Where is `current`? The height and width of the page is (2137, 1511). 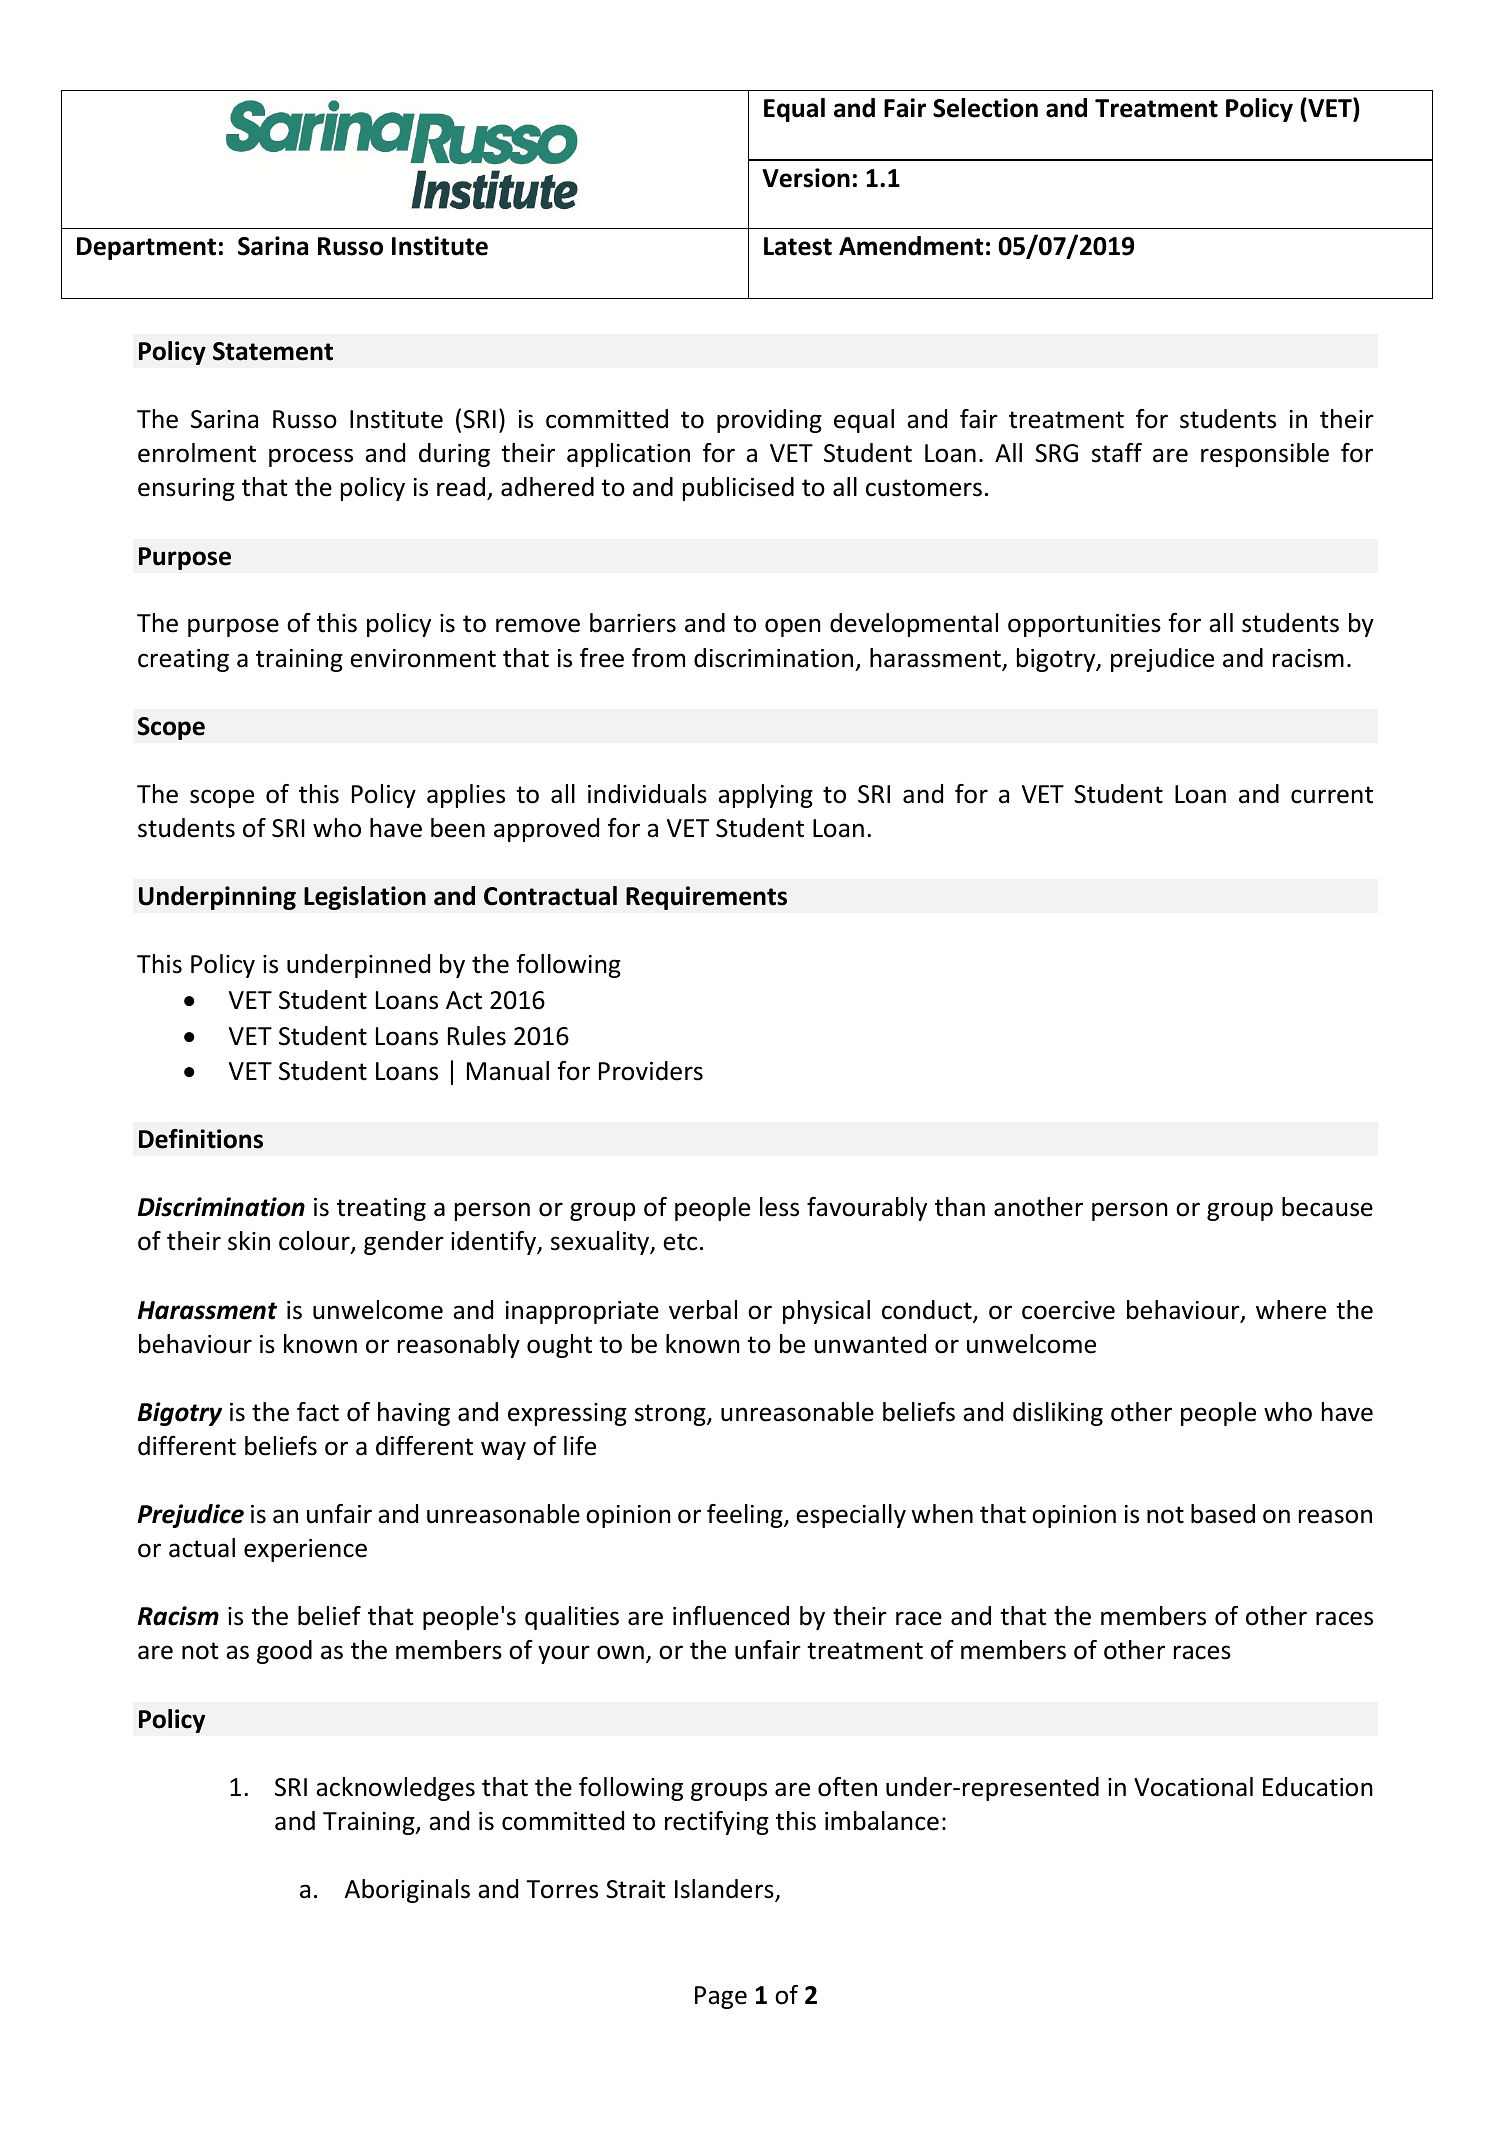 current is located at coordinates (1332, 795).
